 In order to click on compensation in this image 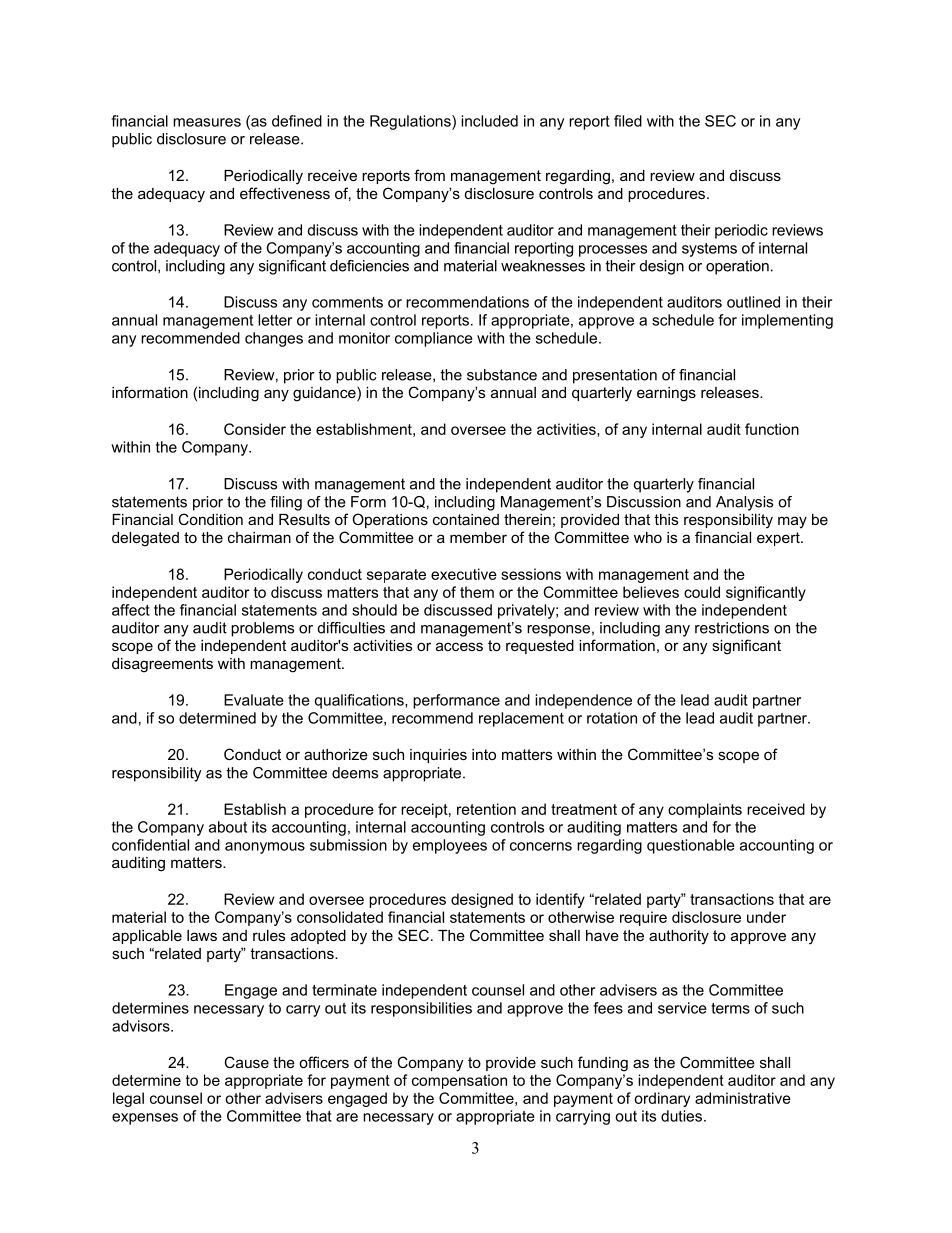, I will do `click(459, 1081)`.
